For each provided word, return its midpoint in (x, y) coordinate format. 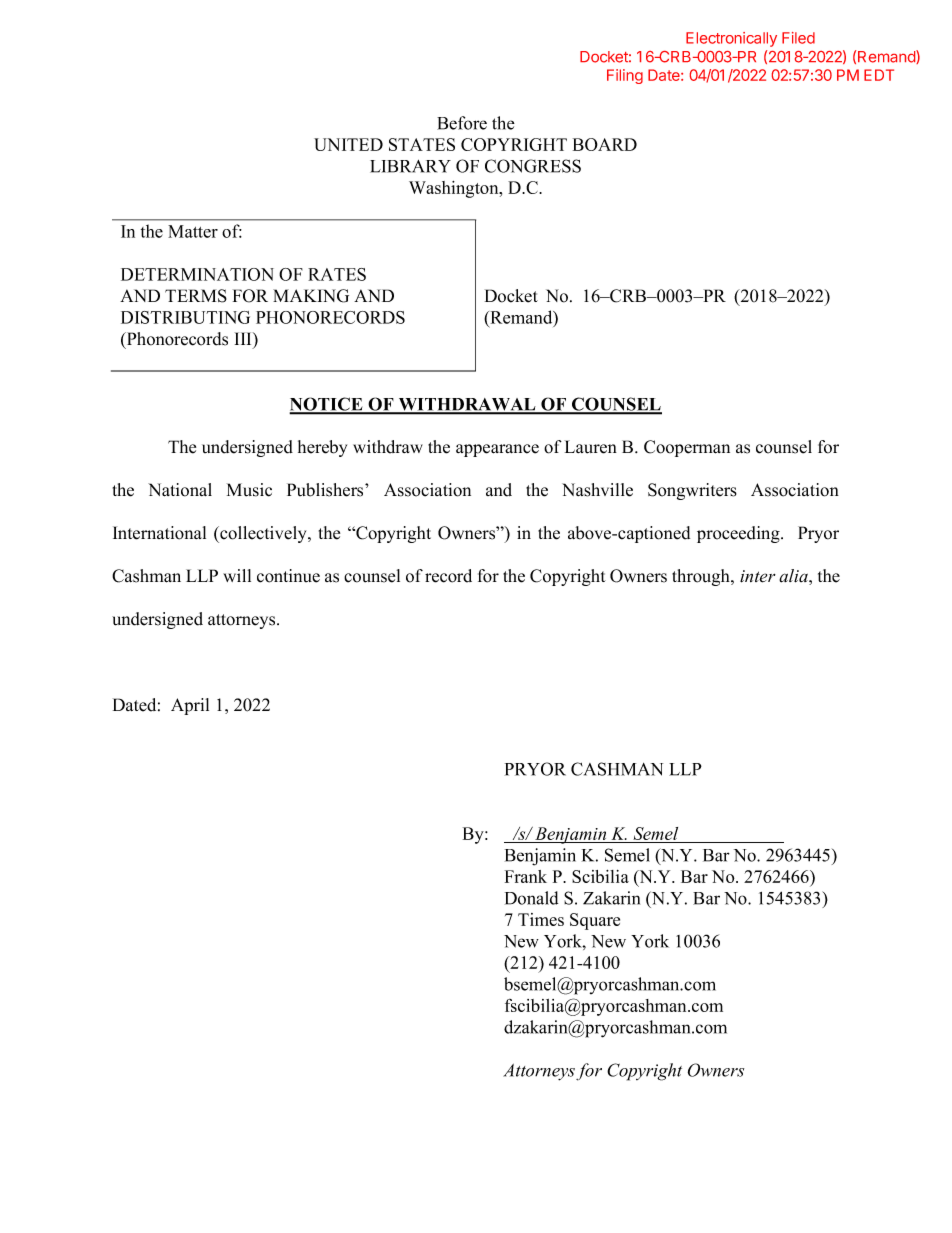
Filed (798, 38)
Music (249, 490)
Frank (526, 876)
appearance (497, 450)
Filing (625, 76)
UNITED (348, 144)
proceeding (739, 534)
